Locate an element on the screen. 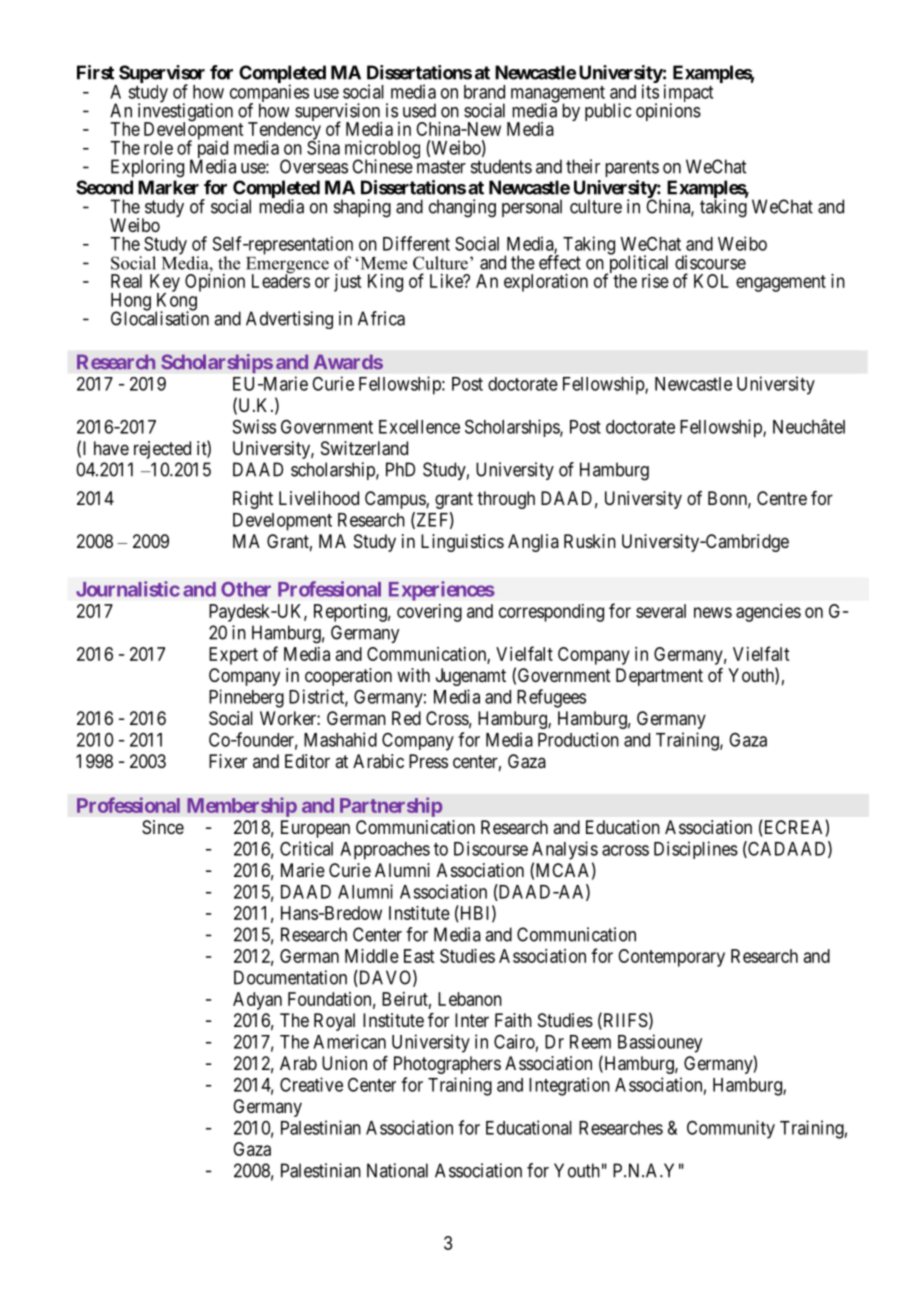 This screenshot has width=924, height=1309. Since is located at coordinates (163, 827).
